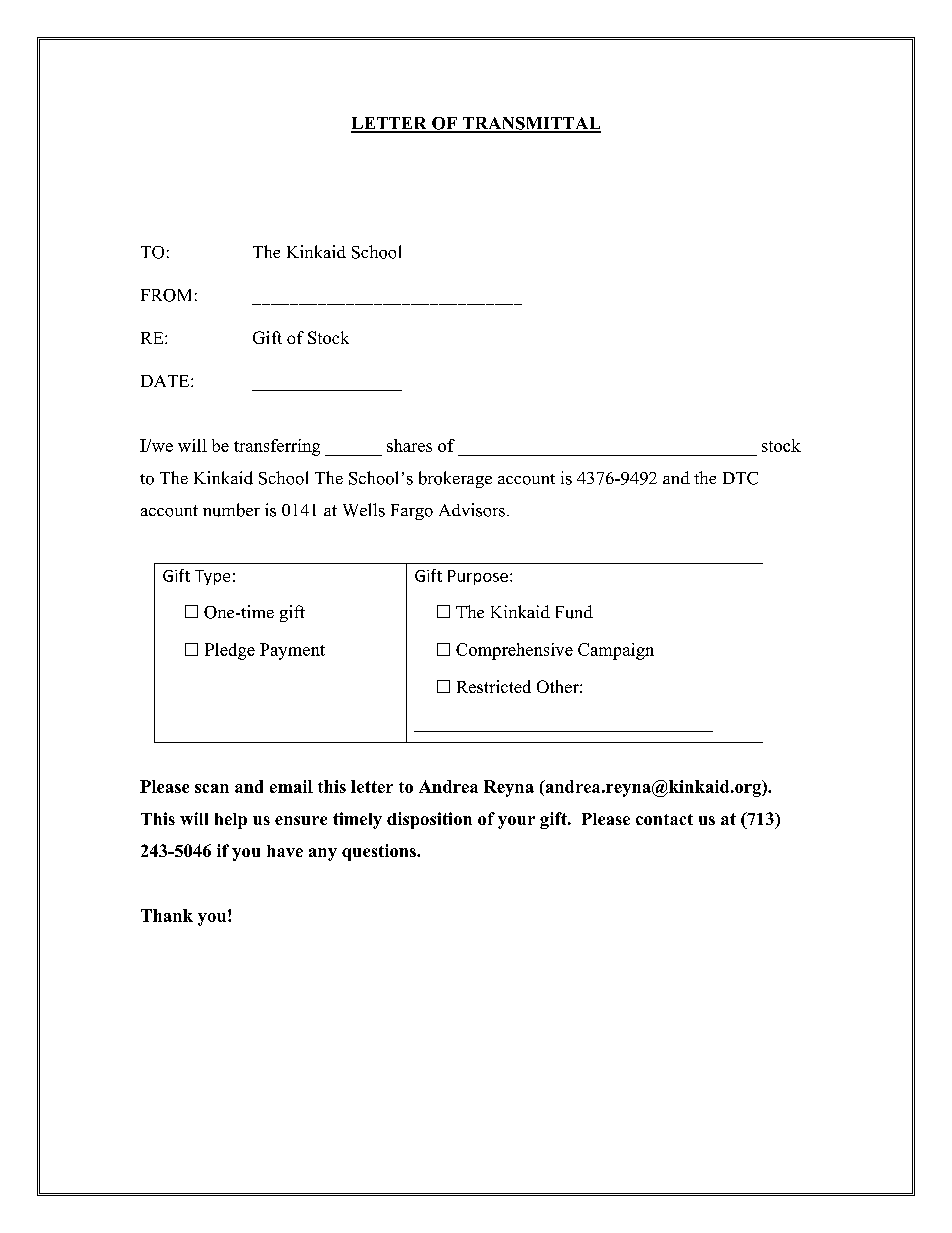  What do you see at coordinates (664, 819) in the image?
I see `contact` at bounding box center [664, 819].
